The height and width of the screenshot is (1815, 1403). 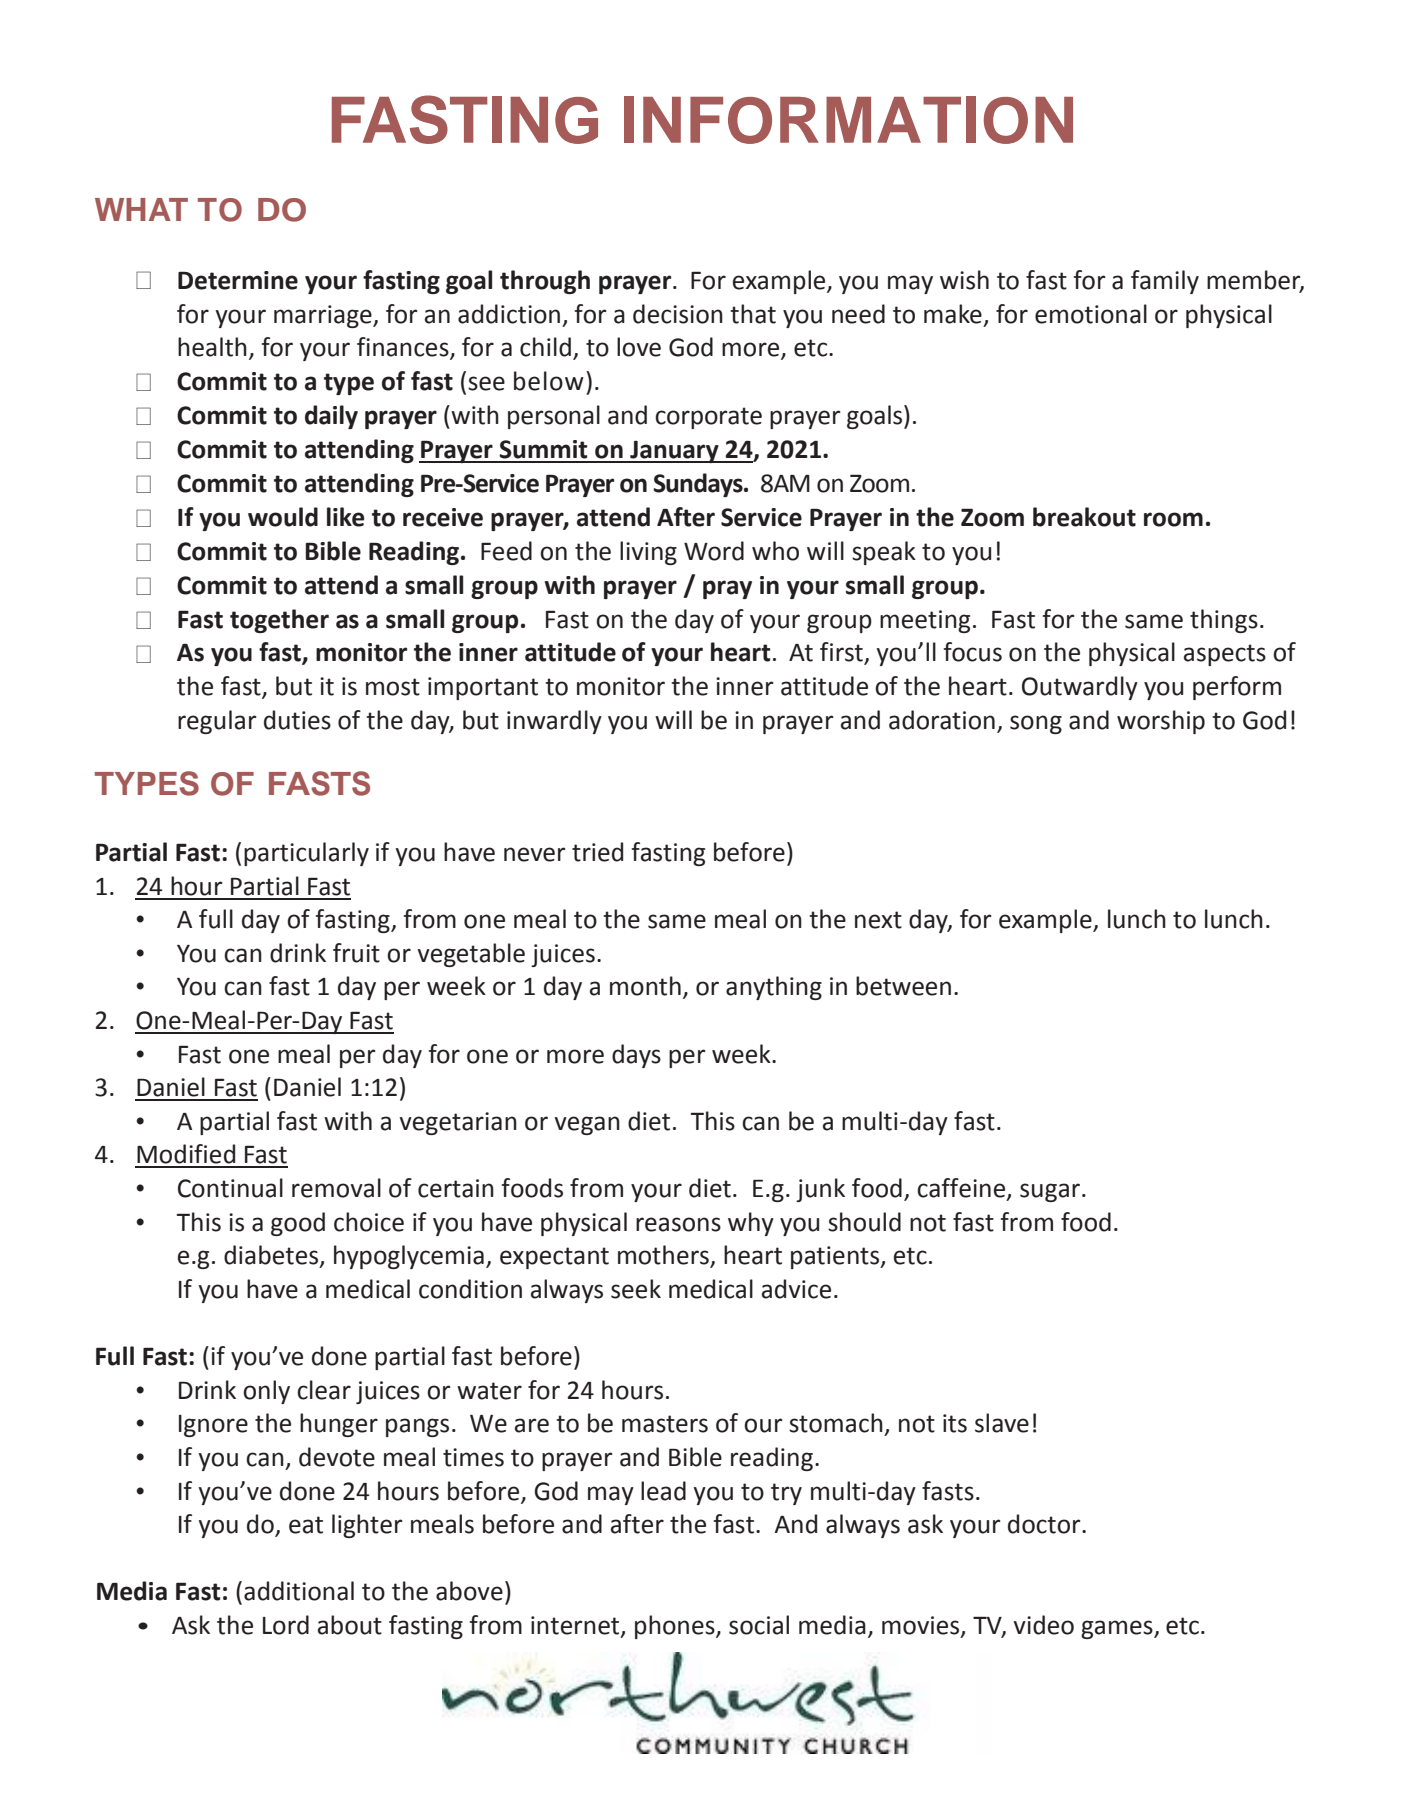 I want to click on family, so click(x=1165, y=282).
